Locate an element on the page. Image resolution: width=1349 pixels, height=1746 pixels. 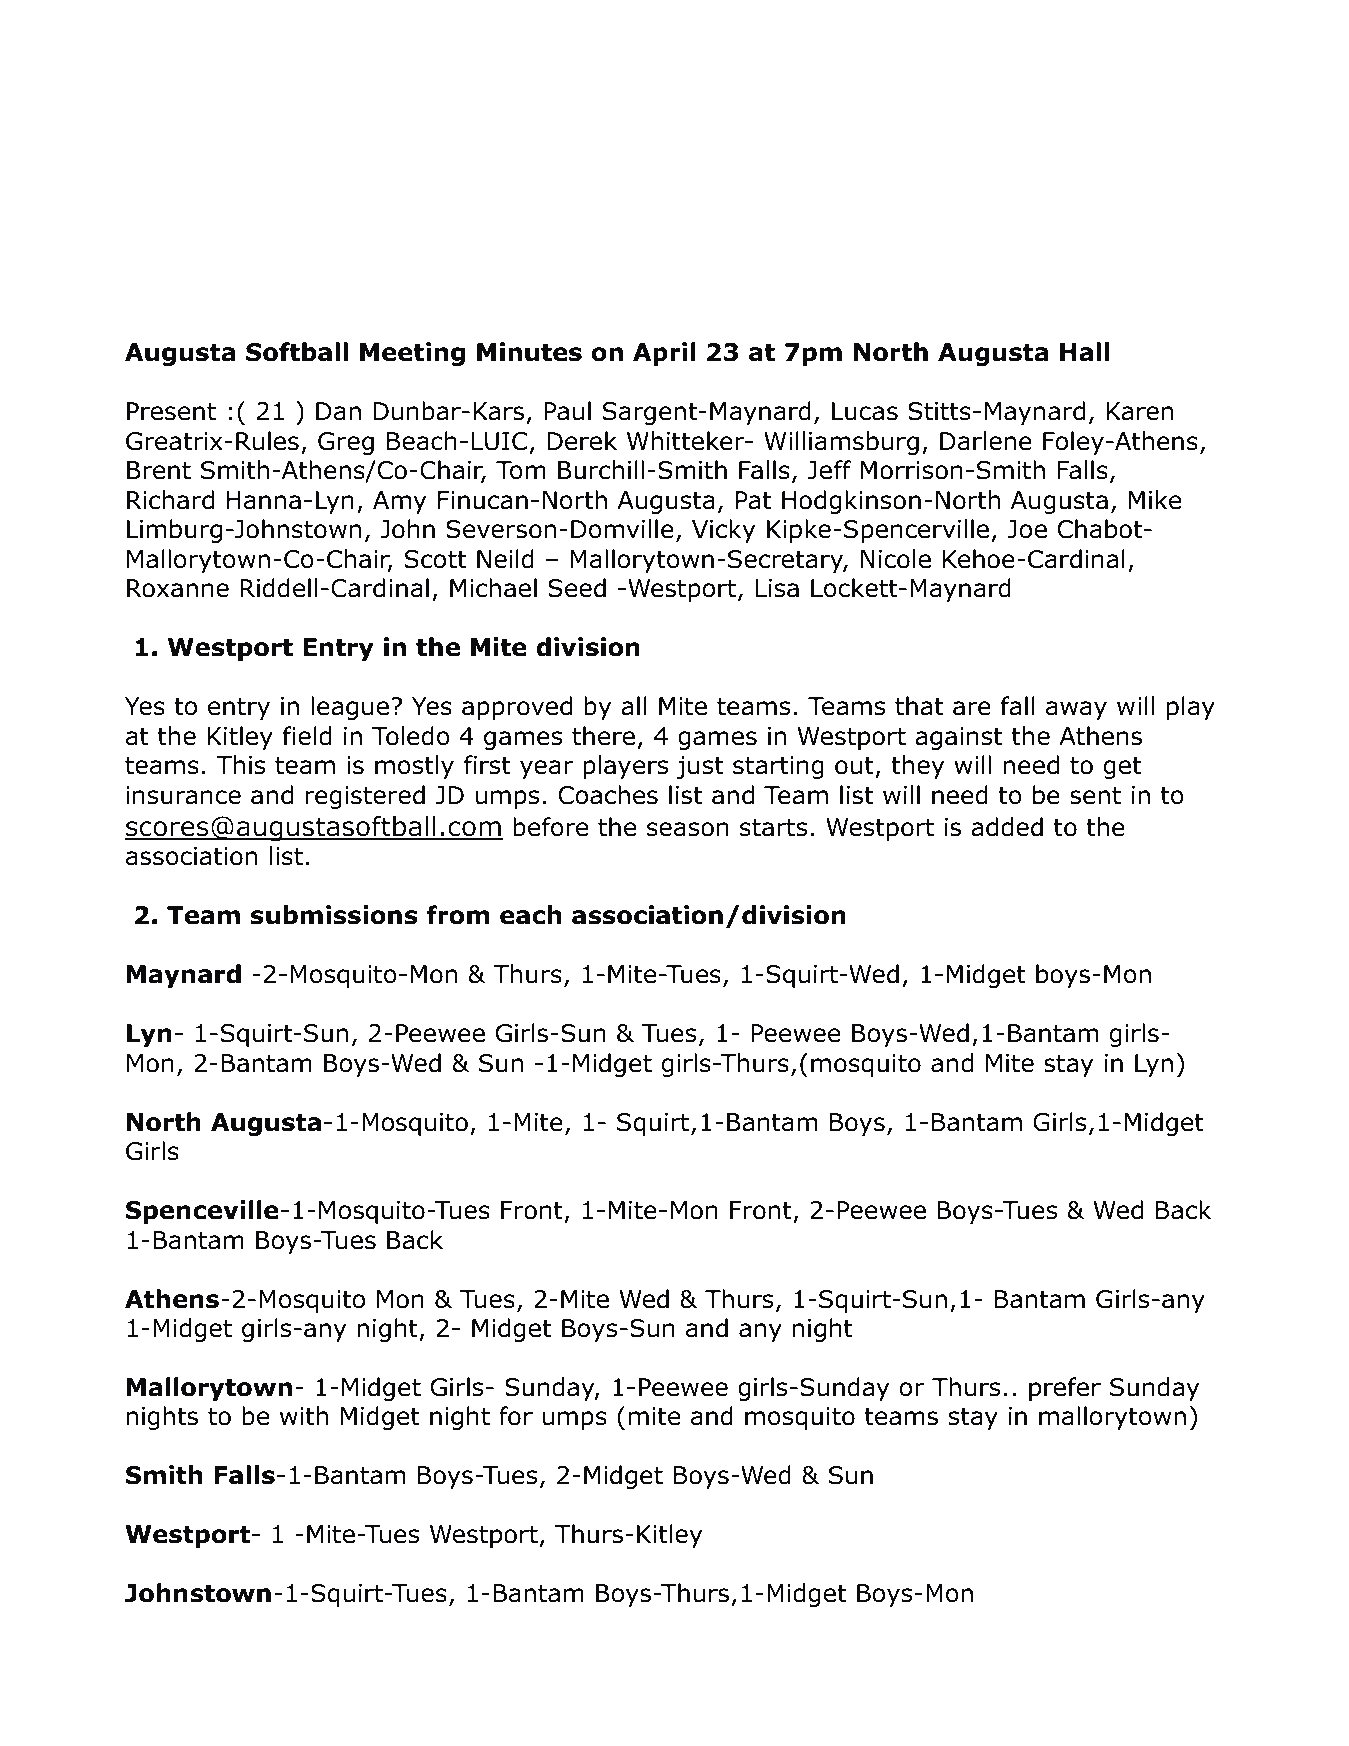
field is located at coordinates (307, 736).
